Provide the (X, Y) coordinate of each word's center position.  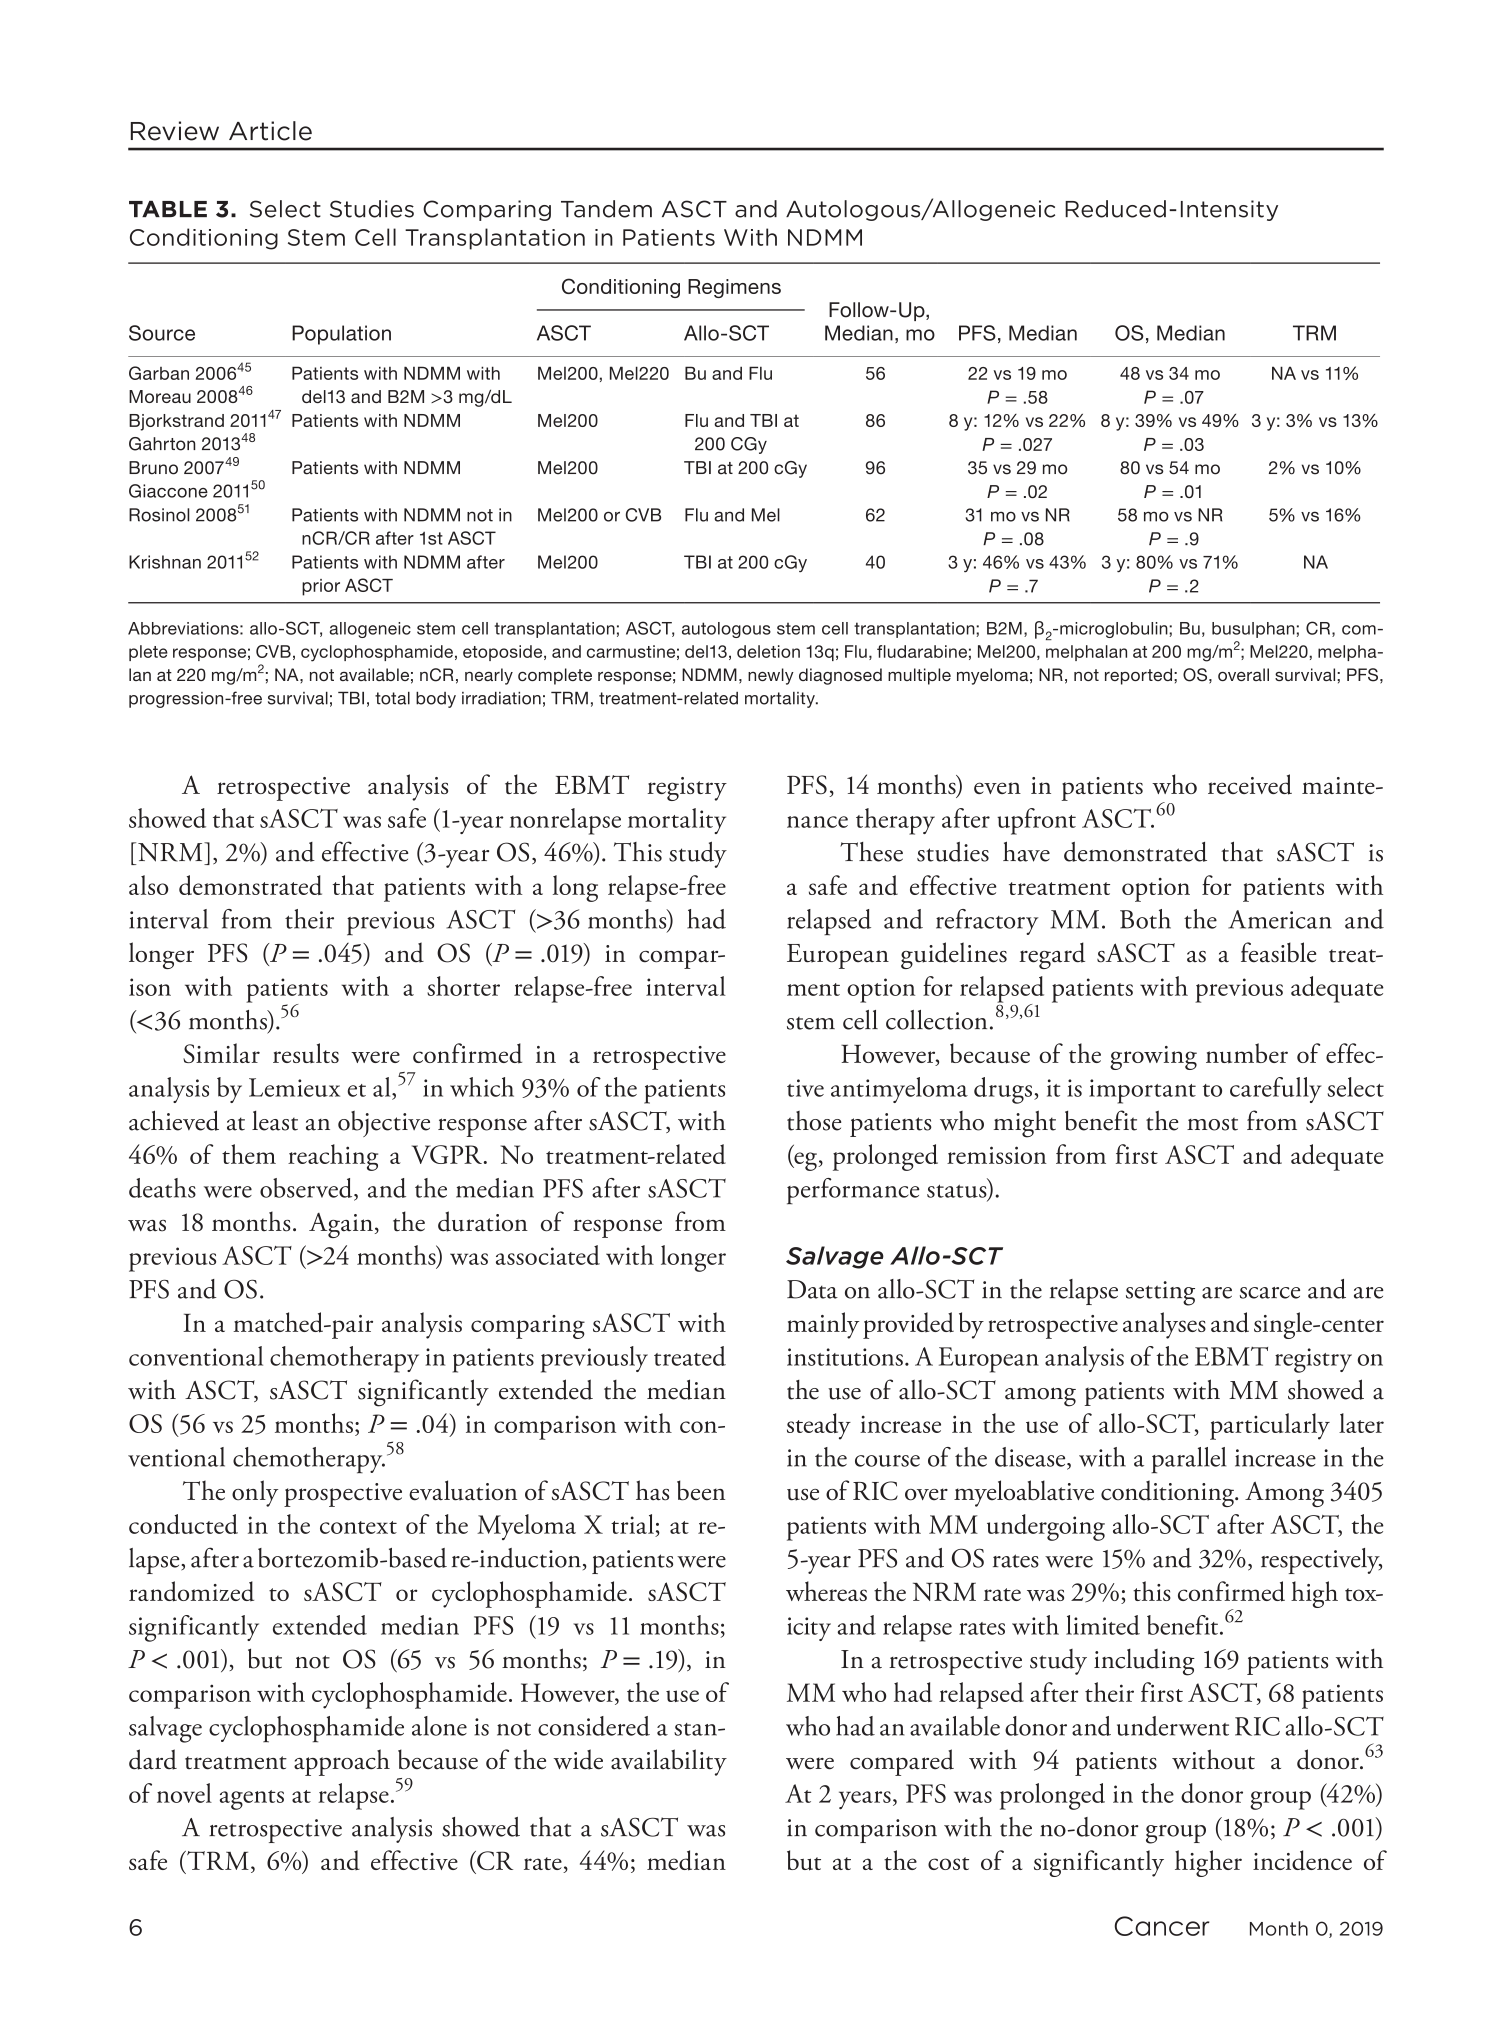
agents (252, 1800)
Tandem (606, 209)
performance (853, 1191)
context (358, 1527)
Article (270, 131)
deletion (768, 651)
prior (321, 587)
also (148, 885)
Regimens (734, 288)
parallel (1188, 1460)
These (871, 852)
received (1250, 784)
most (1212, 1124)
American (1280, 919)
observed (307, 1189)
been (701, 1490)
